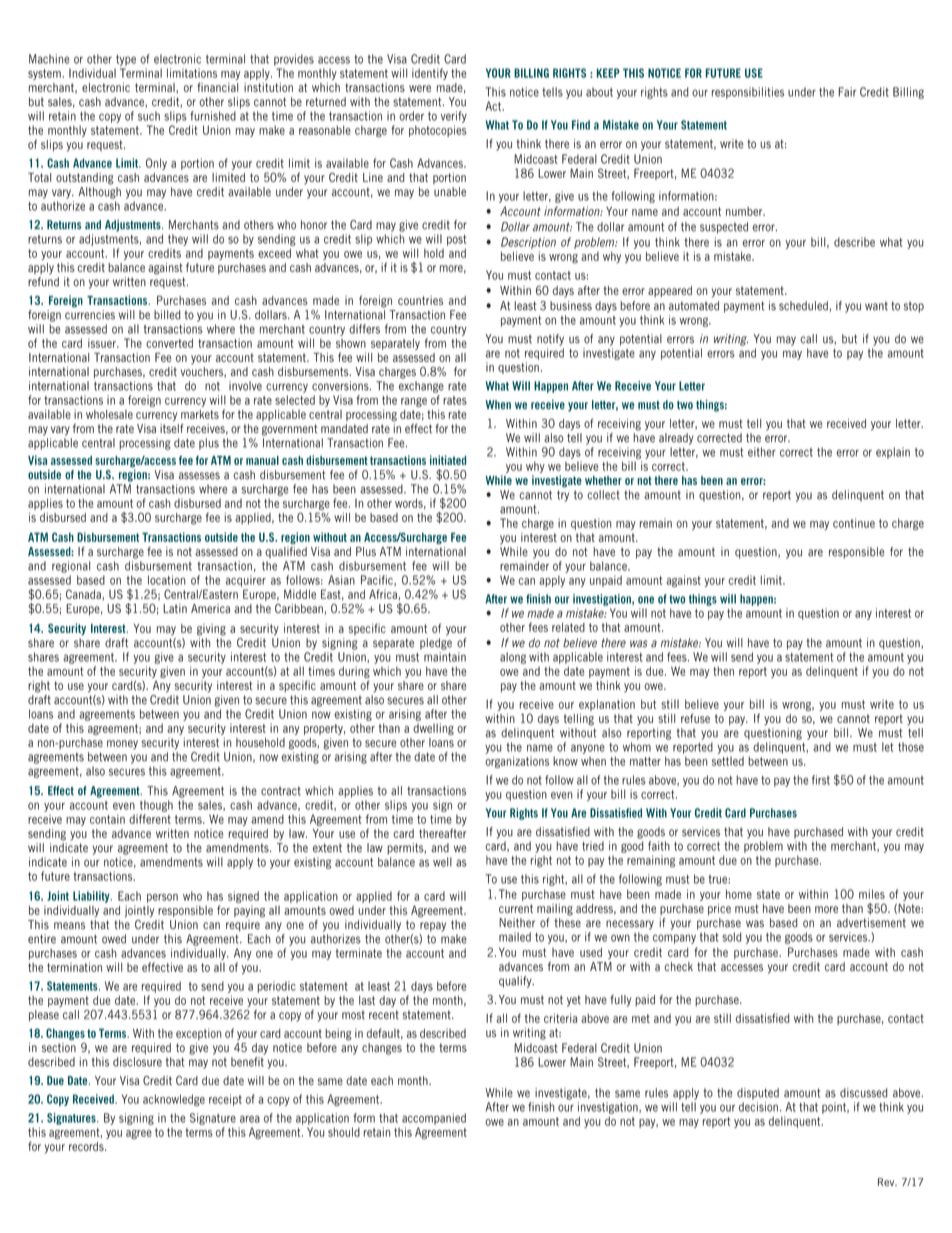 The image size is (952, 1233). I want to click on verify, so click(454, 117).
